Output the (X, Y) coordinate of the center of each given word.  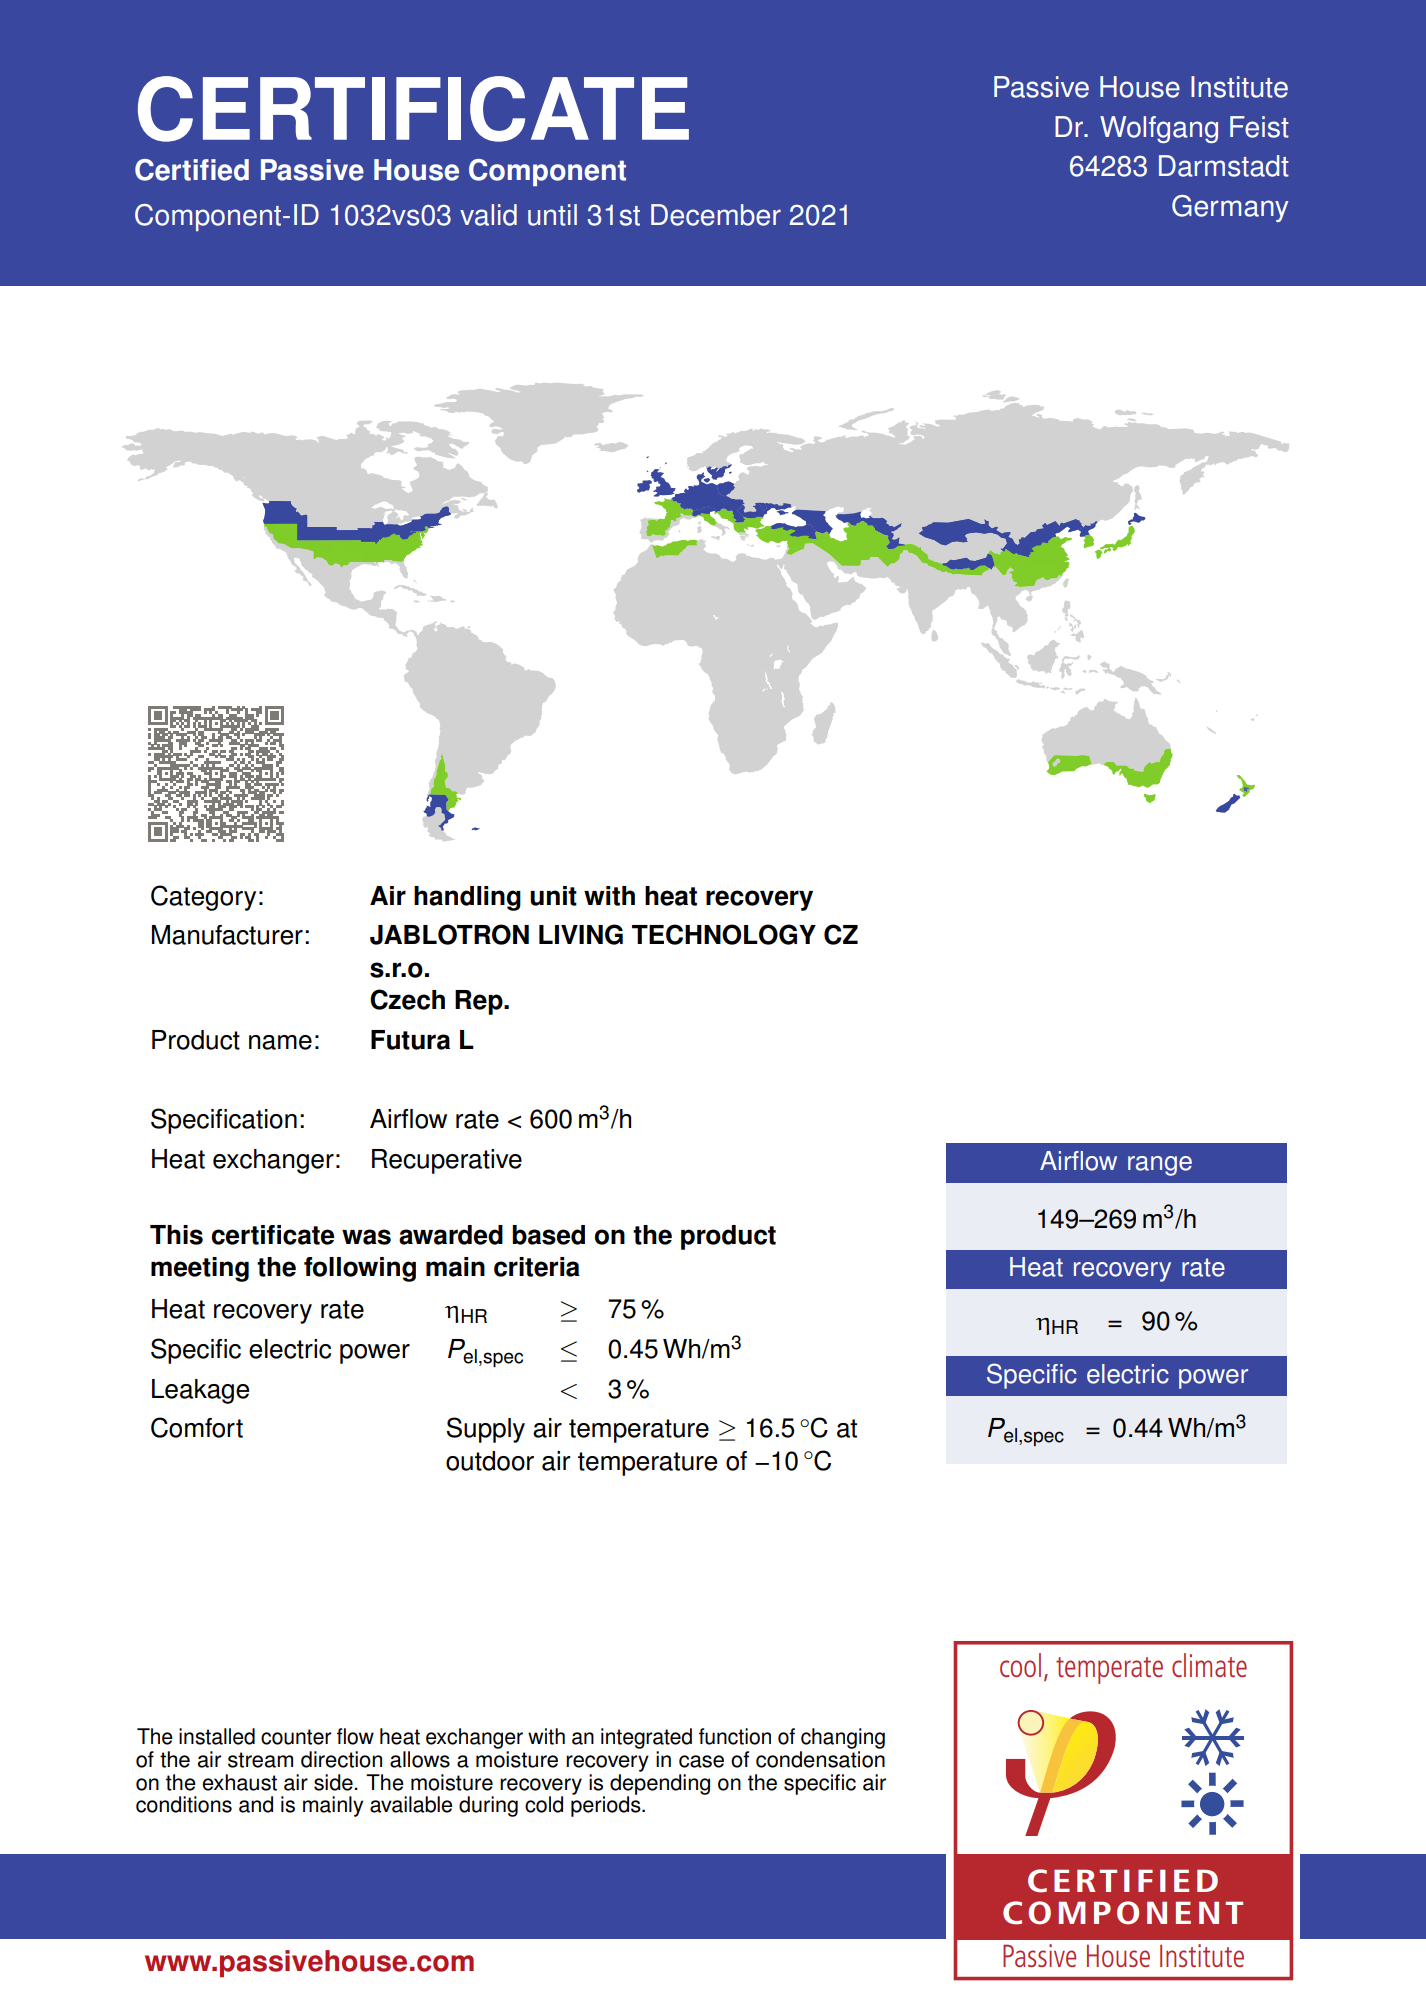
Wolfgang (1159, 129)
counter (296, 1737)
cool (1020, 1665)
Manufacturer (227, 935)
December (716, 215)
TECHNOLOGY (724, 934)
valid (488, 215)
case (701, 1761)
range (1160, 1166)
